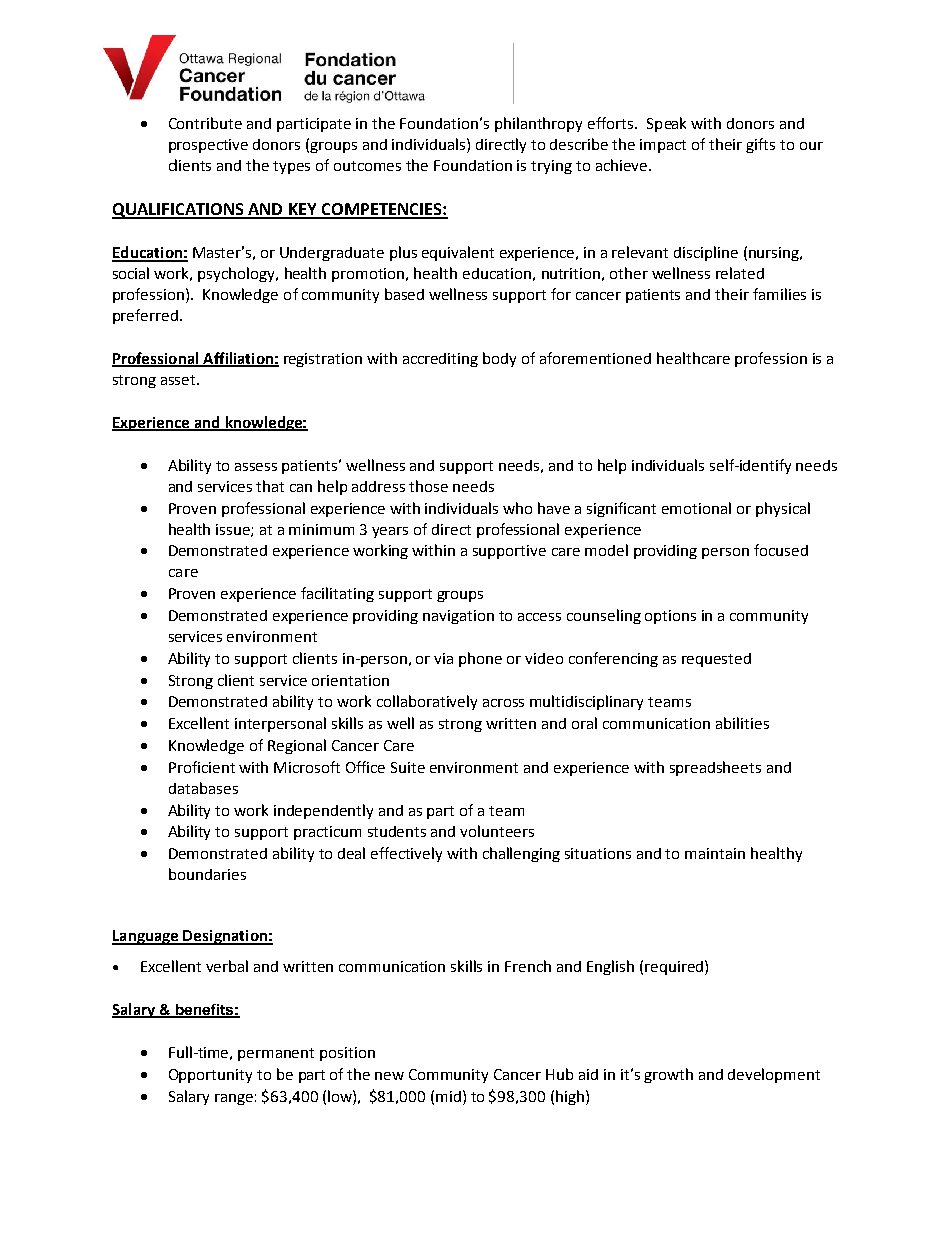  I want to click on those, so click(428, 486).
